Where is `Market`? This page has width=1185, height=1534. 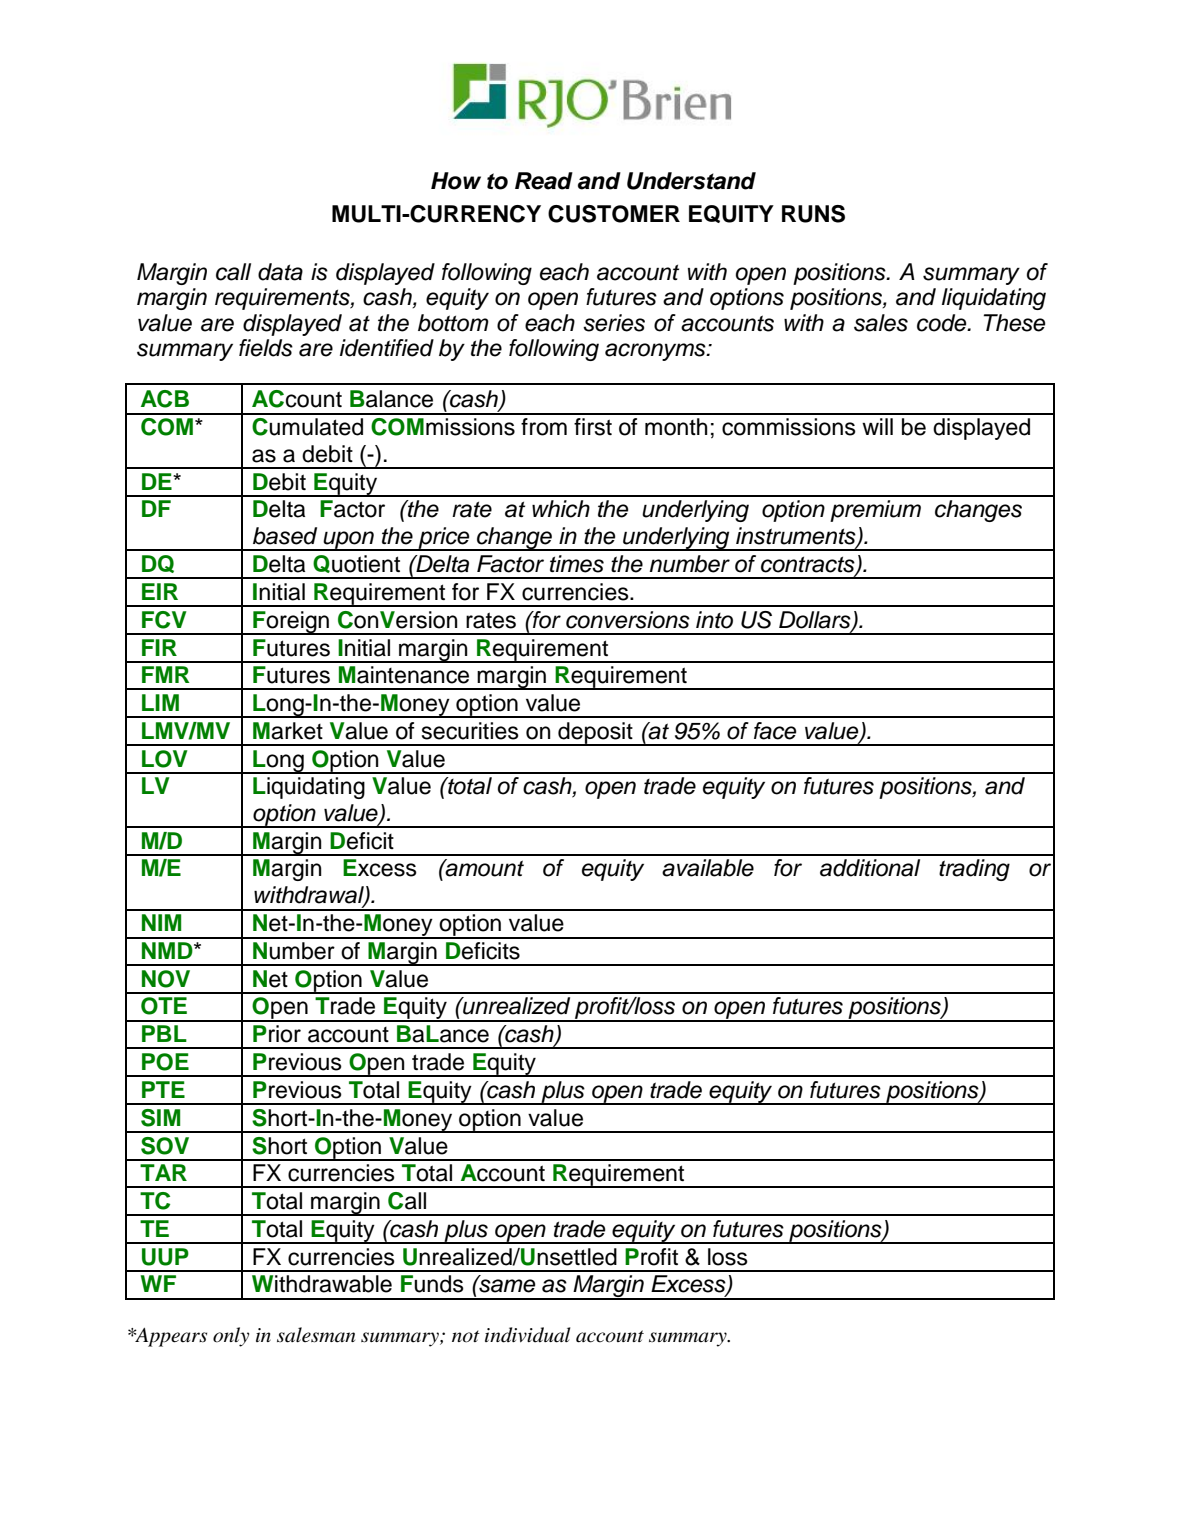
Market is located at coordinates (288, 731).
